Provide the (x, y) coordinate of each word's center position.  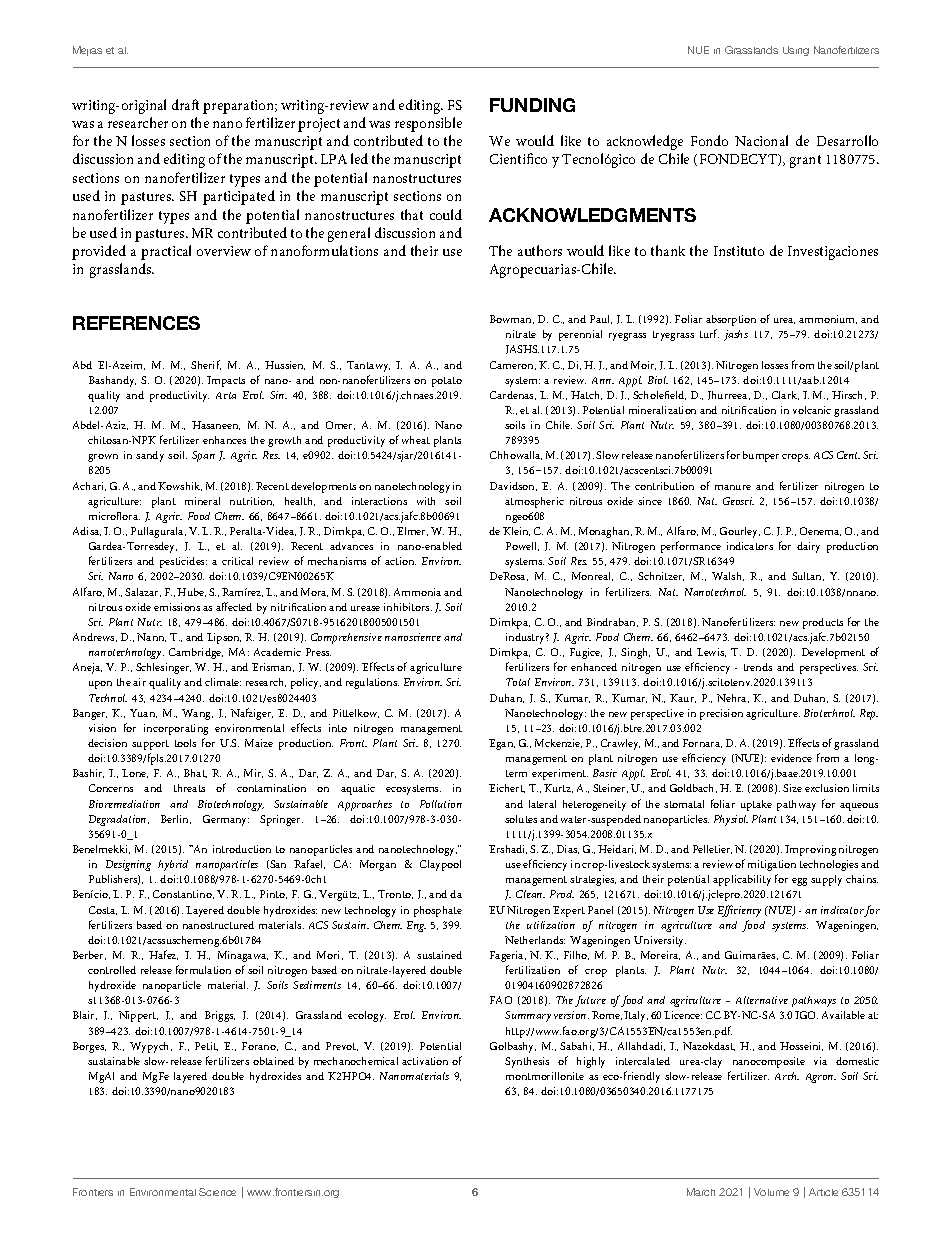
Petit (206, 1046)
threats (189, 788)
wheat (416, 440)
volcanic (812, 410)
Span (203, 456)
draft (185, 104)
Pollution (441, 804)
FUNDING (532, 105)
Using (796, 51)
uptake (756, 805)
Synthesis (527, 1062)
